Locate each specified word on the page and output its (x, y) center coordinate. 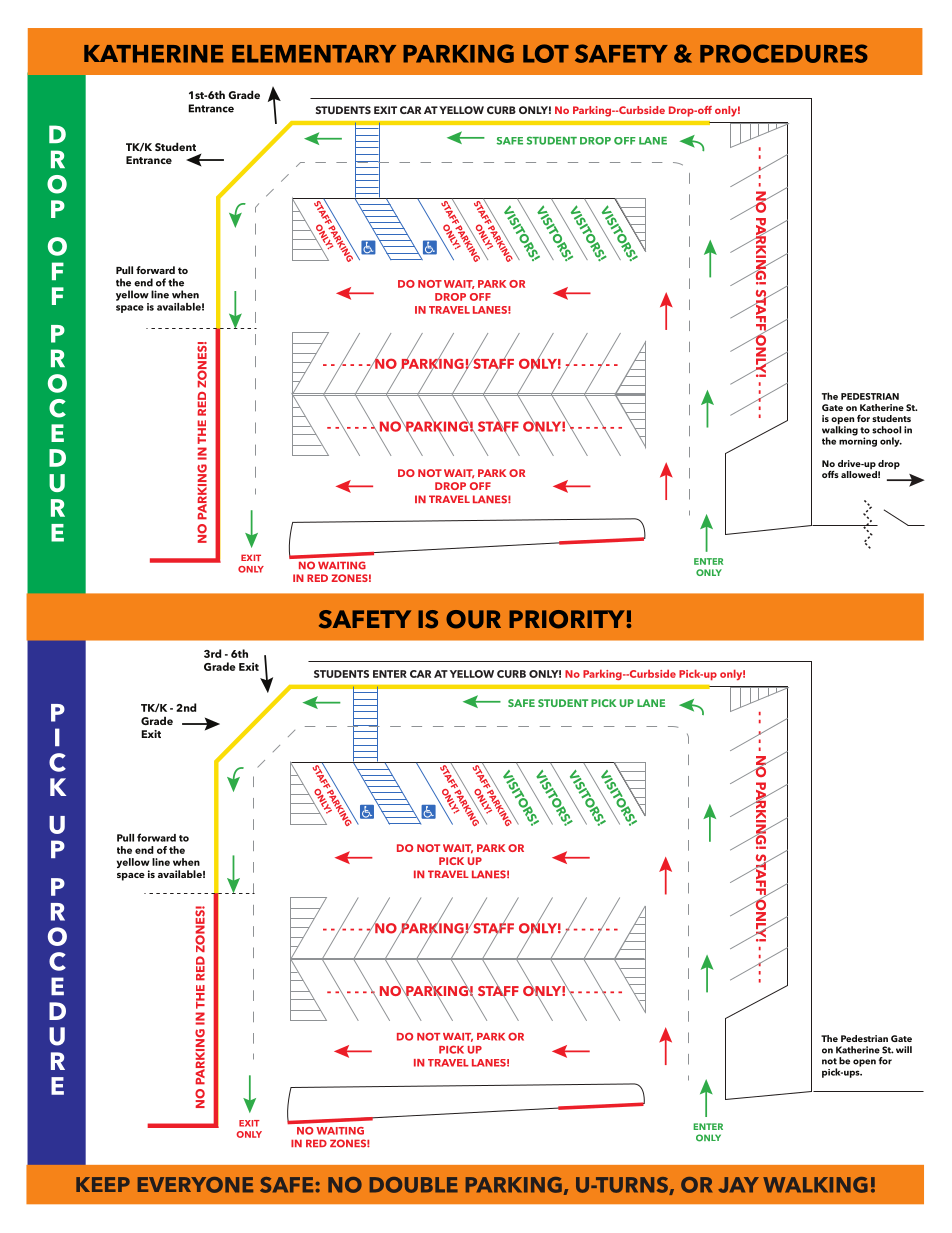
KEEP (103, 1184)
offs (830, 474)
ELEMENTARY (314, 54)
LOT (546, 53)
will (904, 1049)
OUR (473, 619)
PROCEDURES (784, 53)
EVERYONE (195, 1185)
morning (858, 441)
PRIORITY (568, 619)
